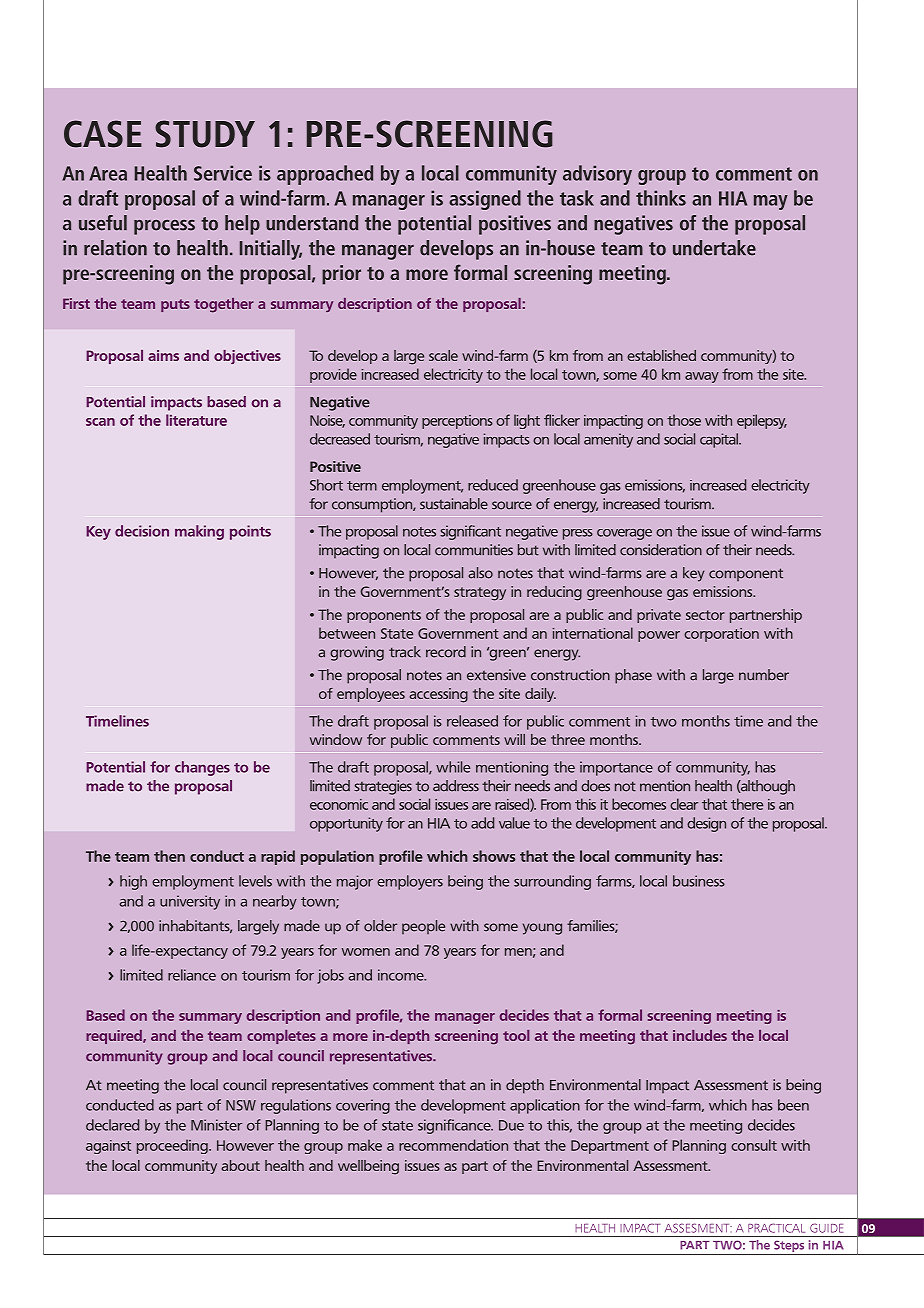 The width and height of the image is (924, 1308). I want to click on proceeding, so click(173, 1146).
